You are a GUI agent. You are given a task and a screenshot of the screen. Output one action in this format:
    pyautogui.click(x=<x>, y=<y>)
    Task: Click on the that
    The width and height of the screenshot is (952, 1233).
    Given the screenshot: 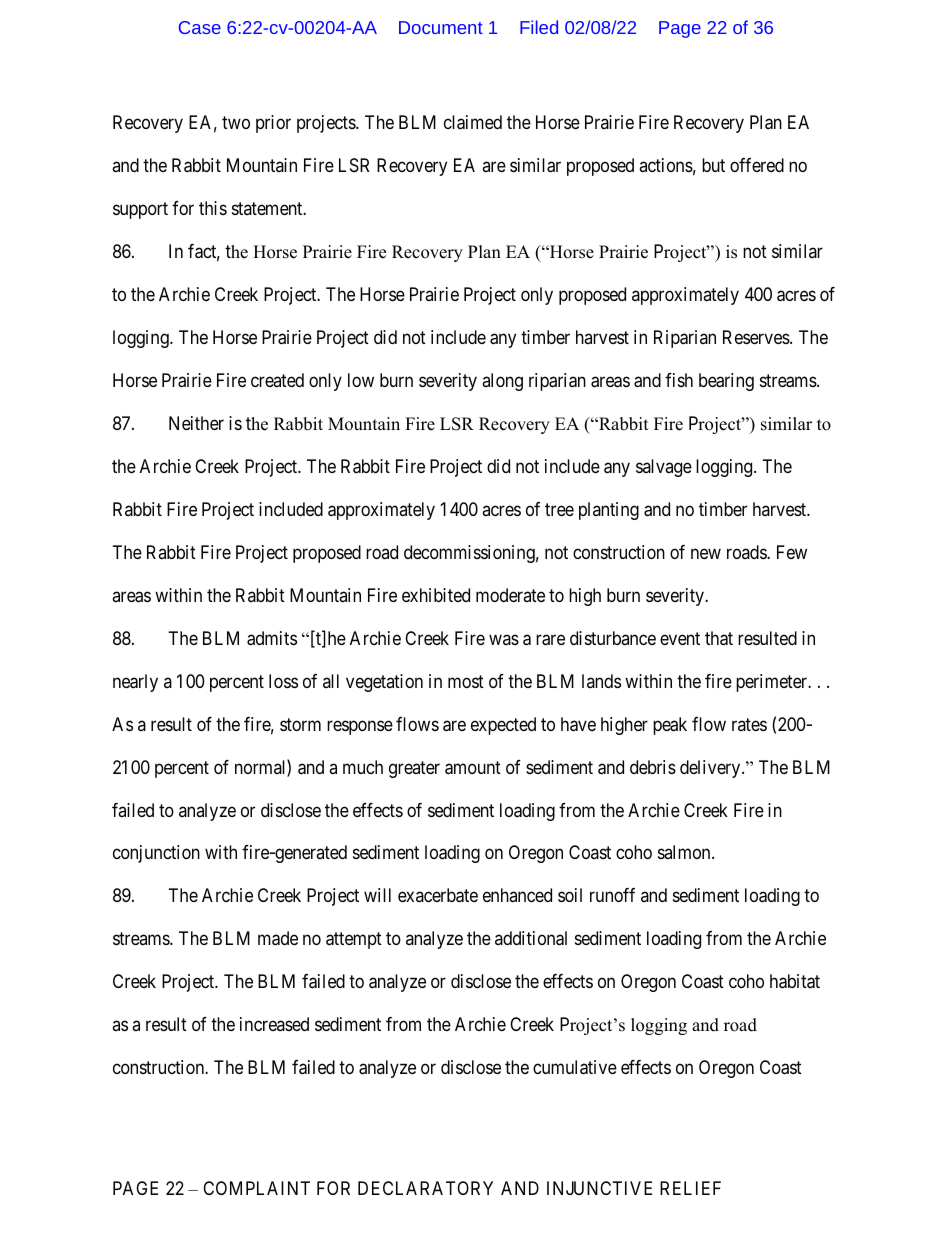 What is the action you would take?
    pyautogui.click(x=719, y=638)
